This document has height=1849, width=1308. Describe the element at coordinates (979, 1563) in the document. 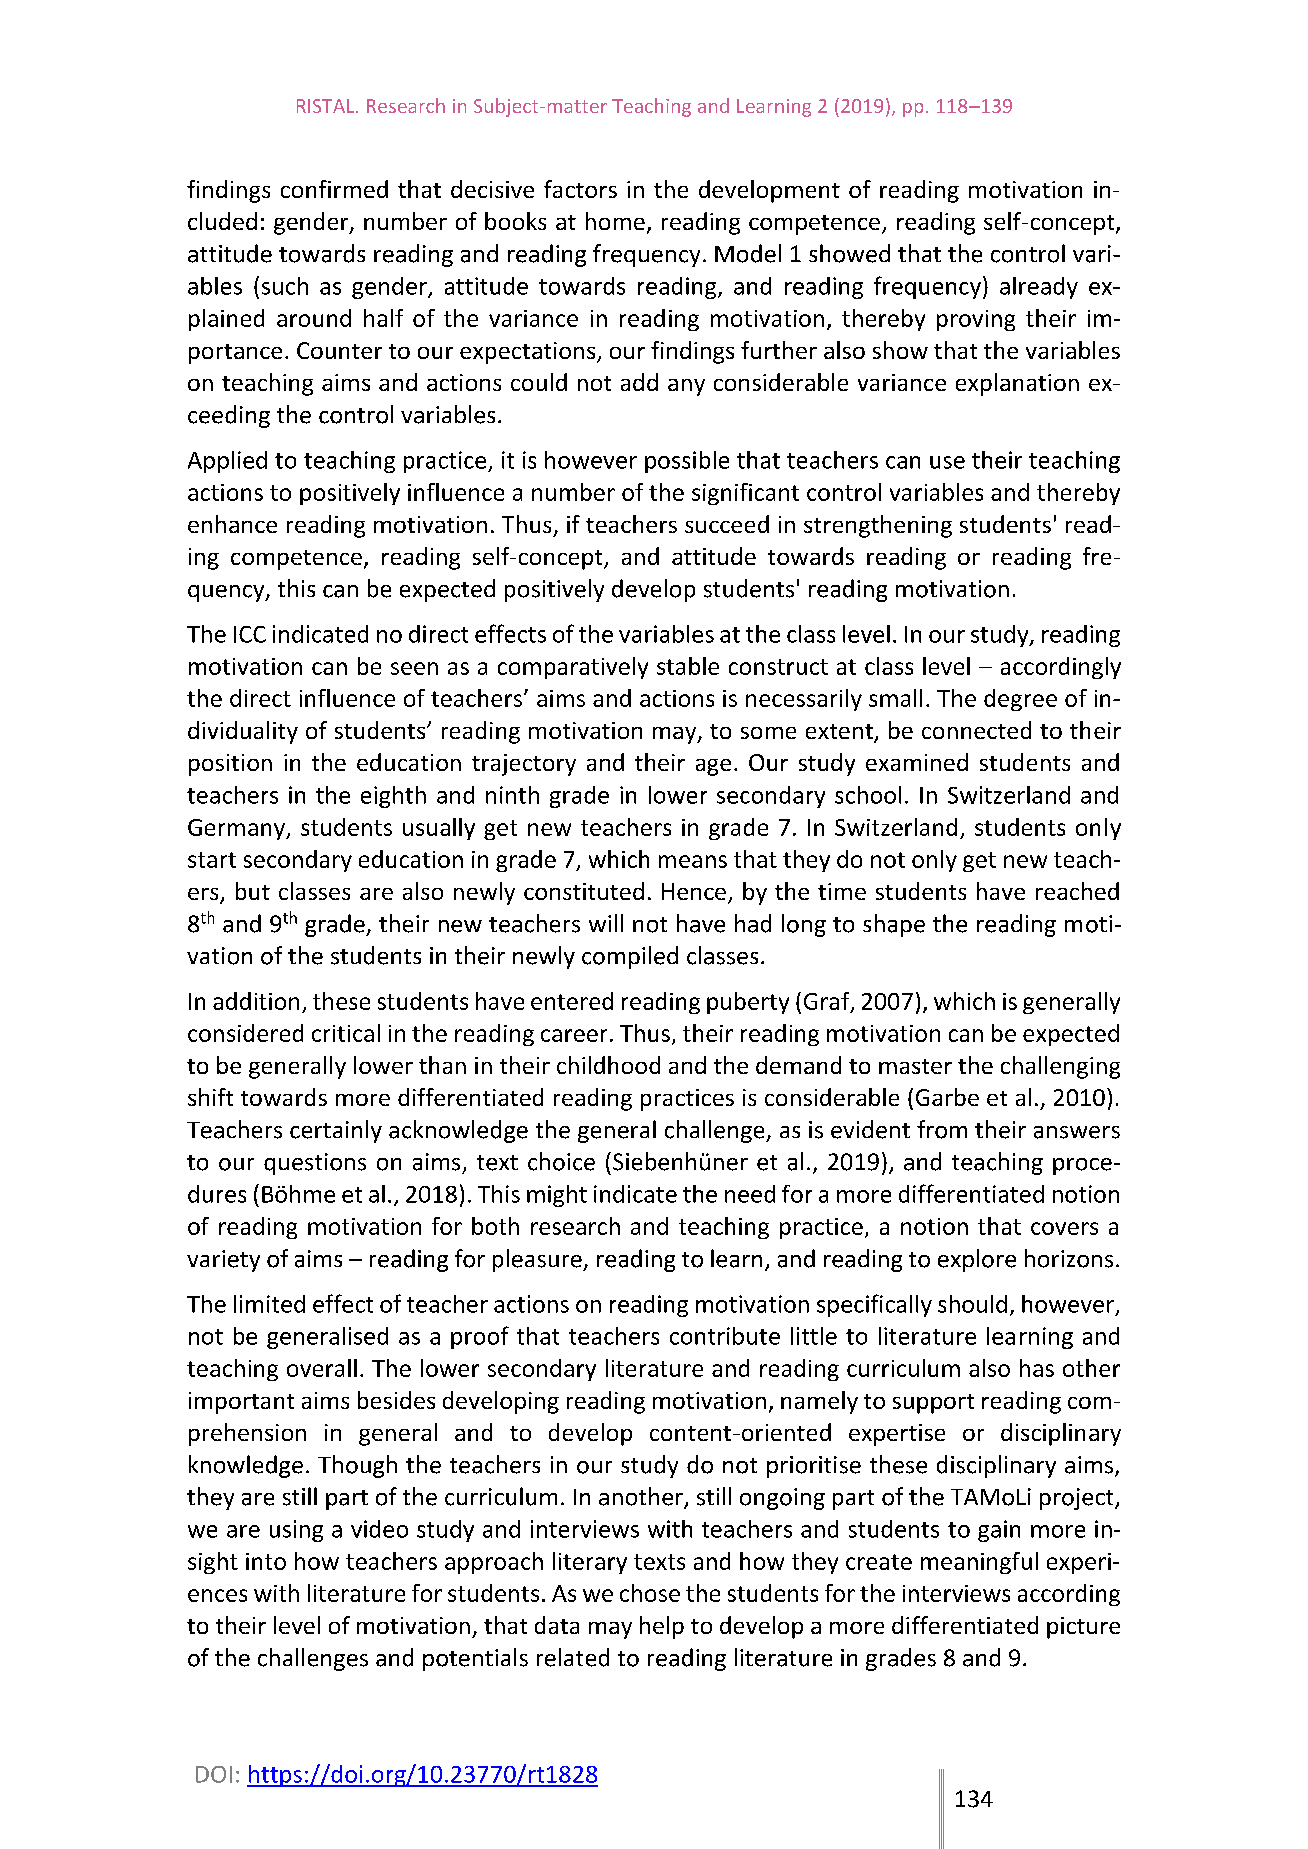

I see `meaningful` at that location.
